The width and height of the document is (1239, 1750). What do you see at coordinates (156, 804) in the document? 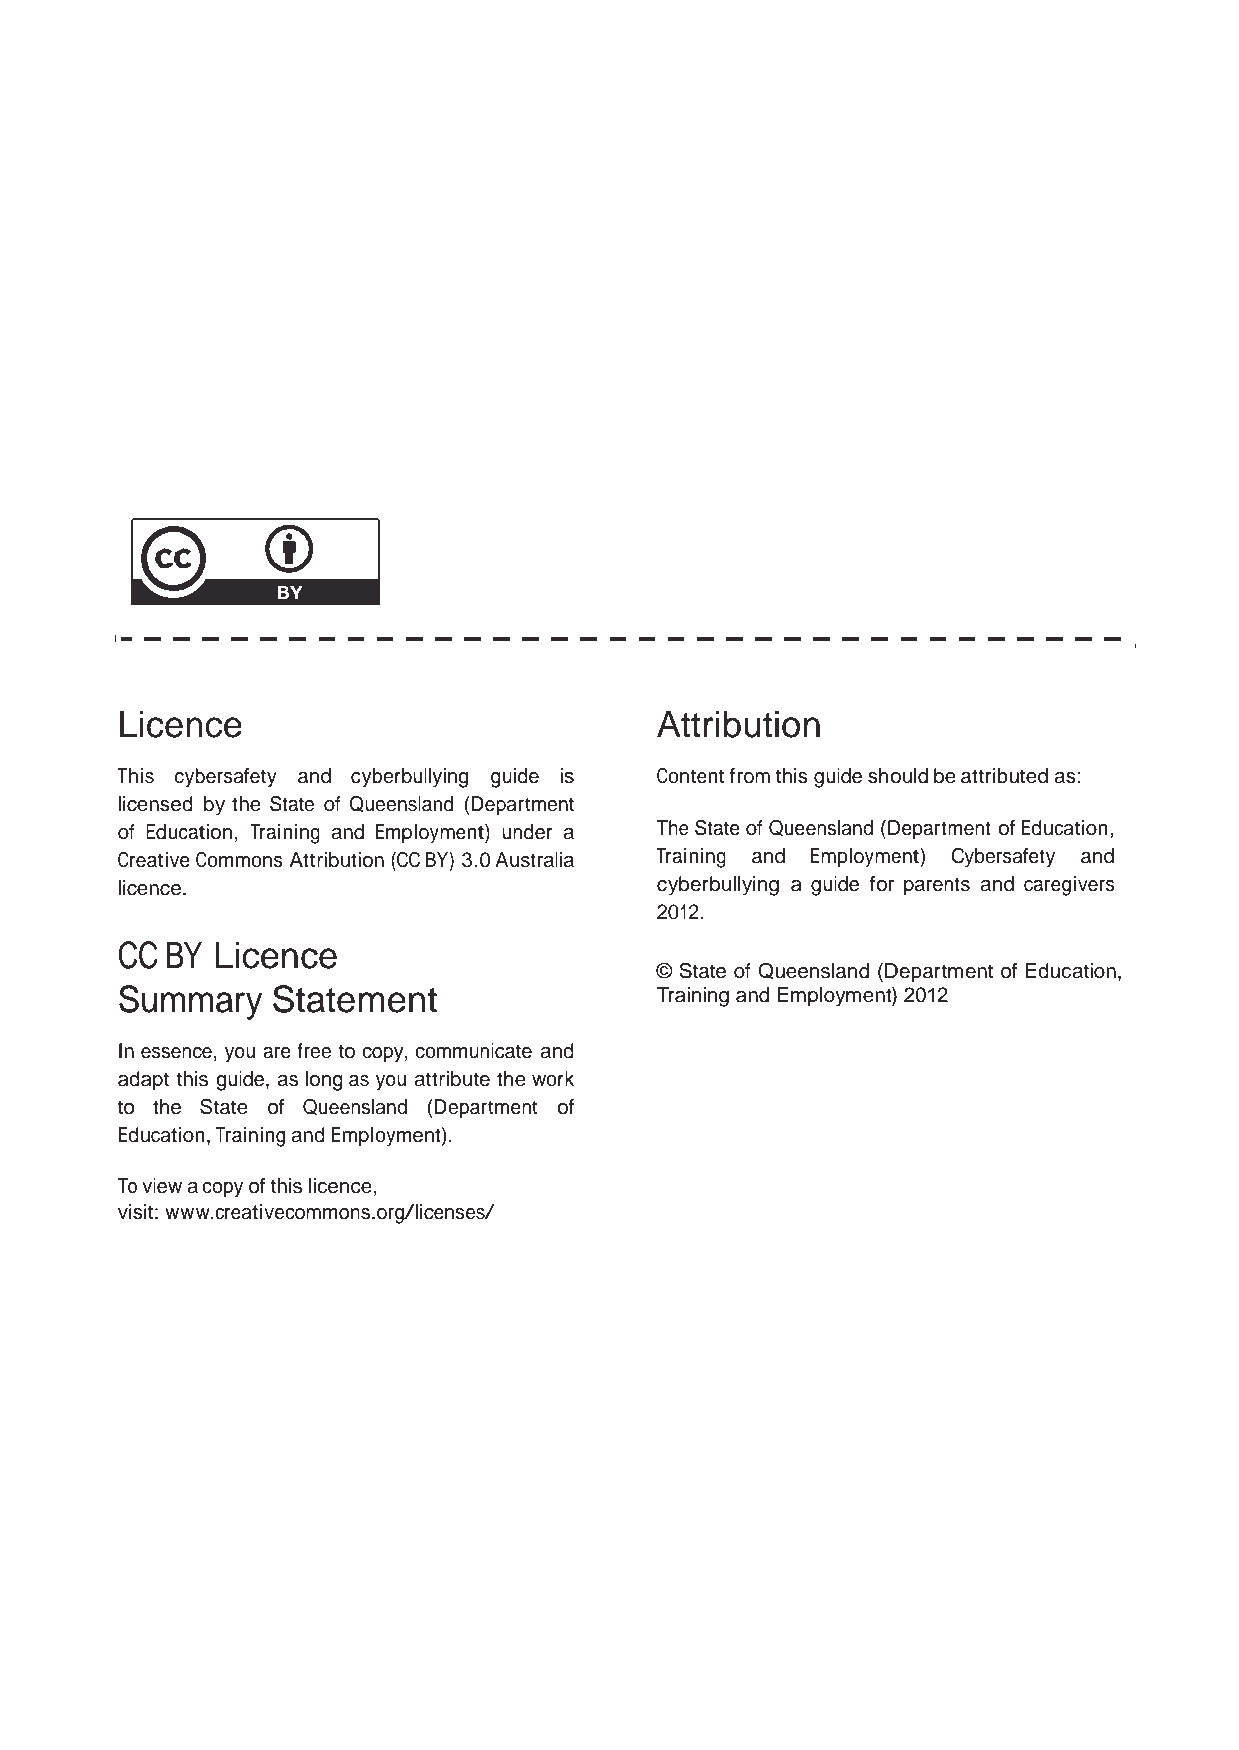
I see `licensed` at bounding box center [156, 804].
